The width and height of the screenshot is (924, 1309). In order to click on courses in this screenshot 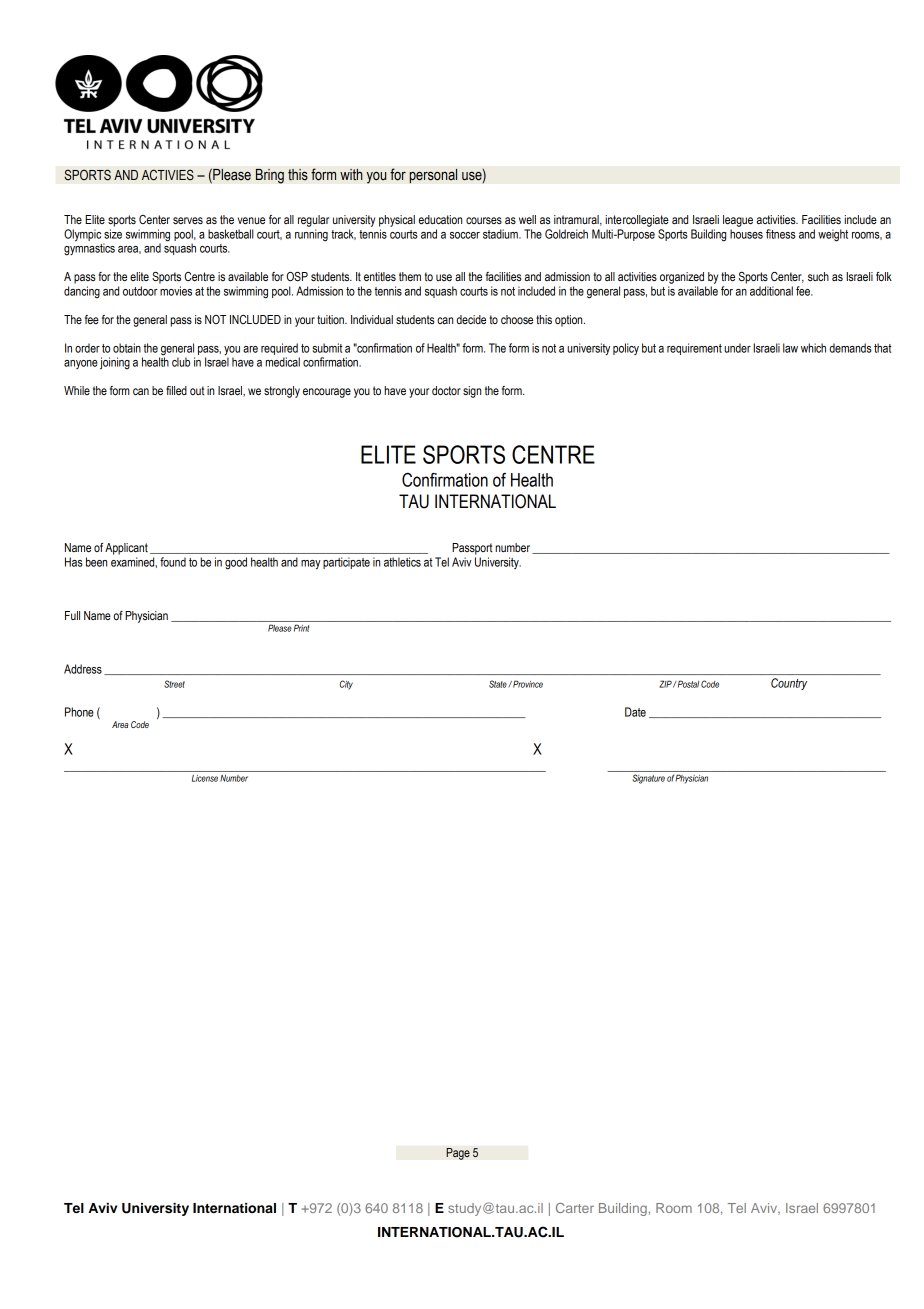, I will do `click(484, 220)`.
